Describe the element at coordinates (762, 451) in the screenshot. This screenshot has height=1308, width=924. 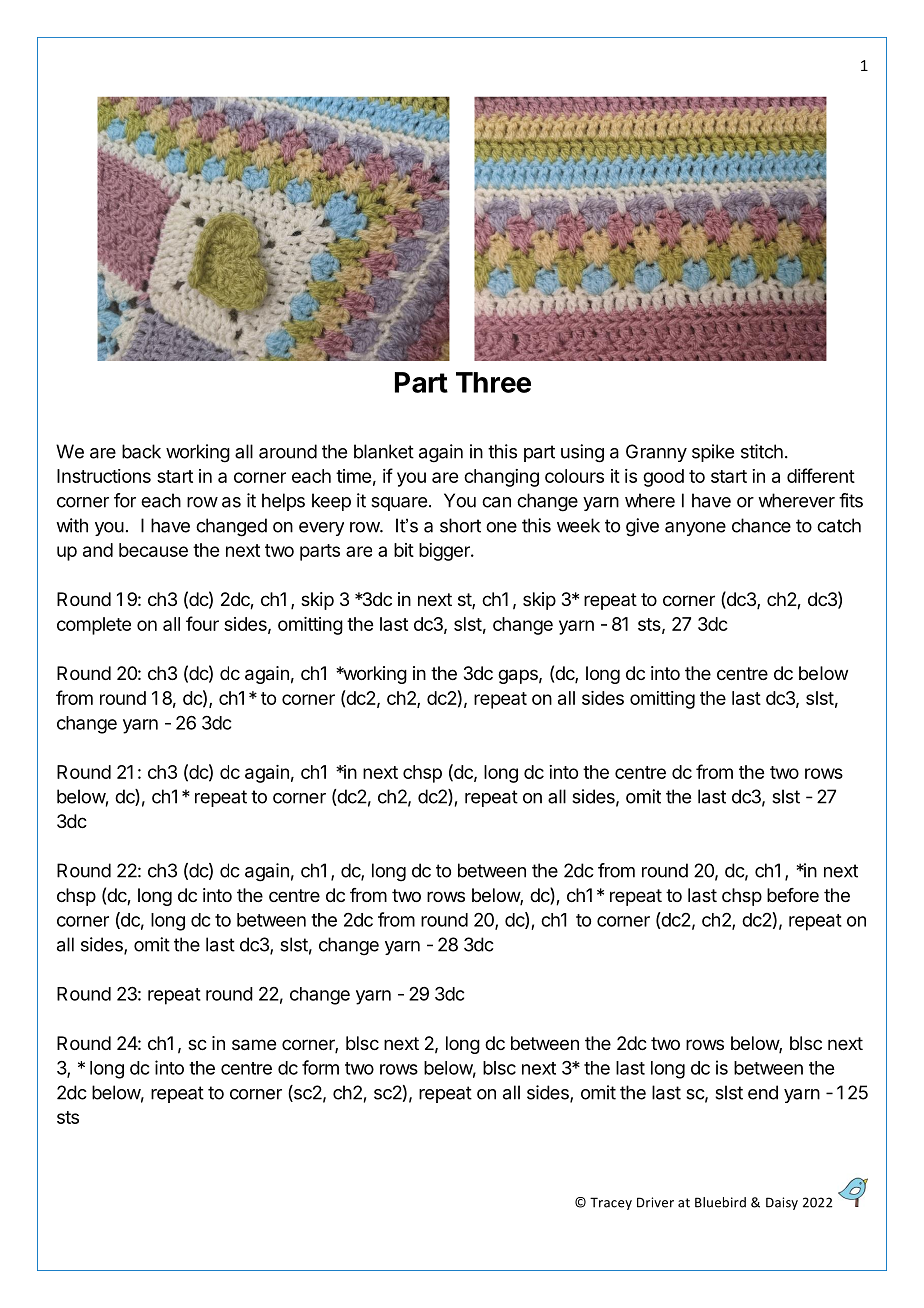
I see `stitch` at that location.
